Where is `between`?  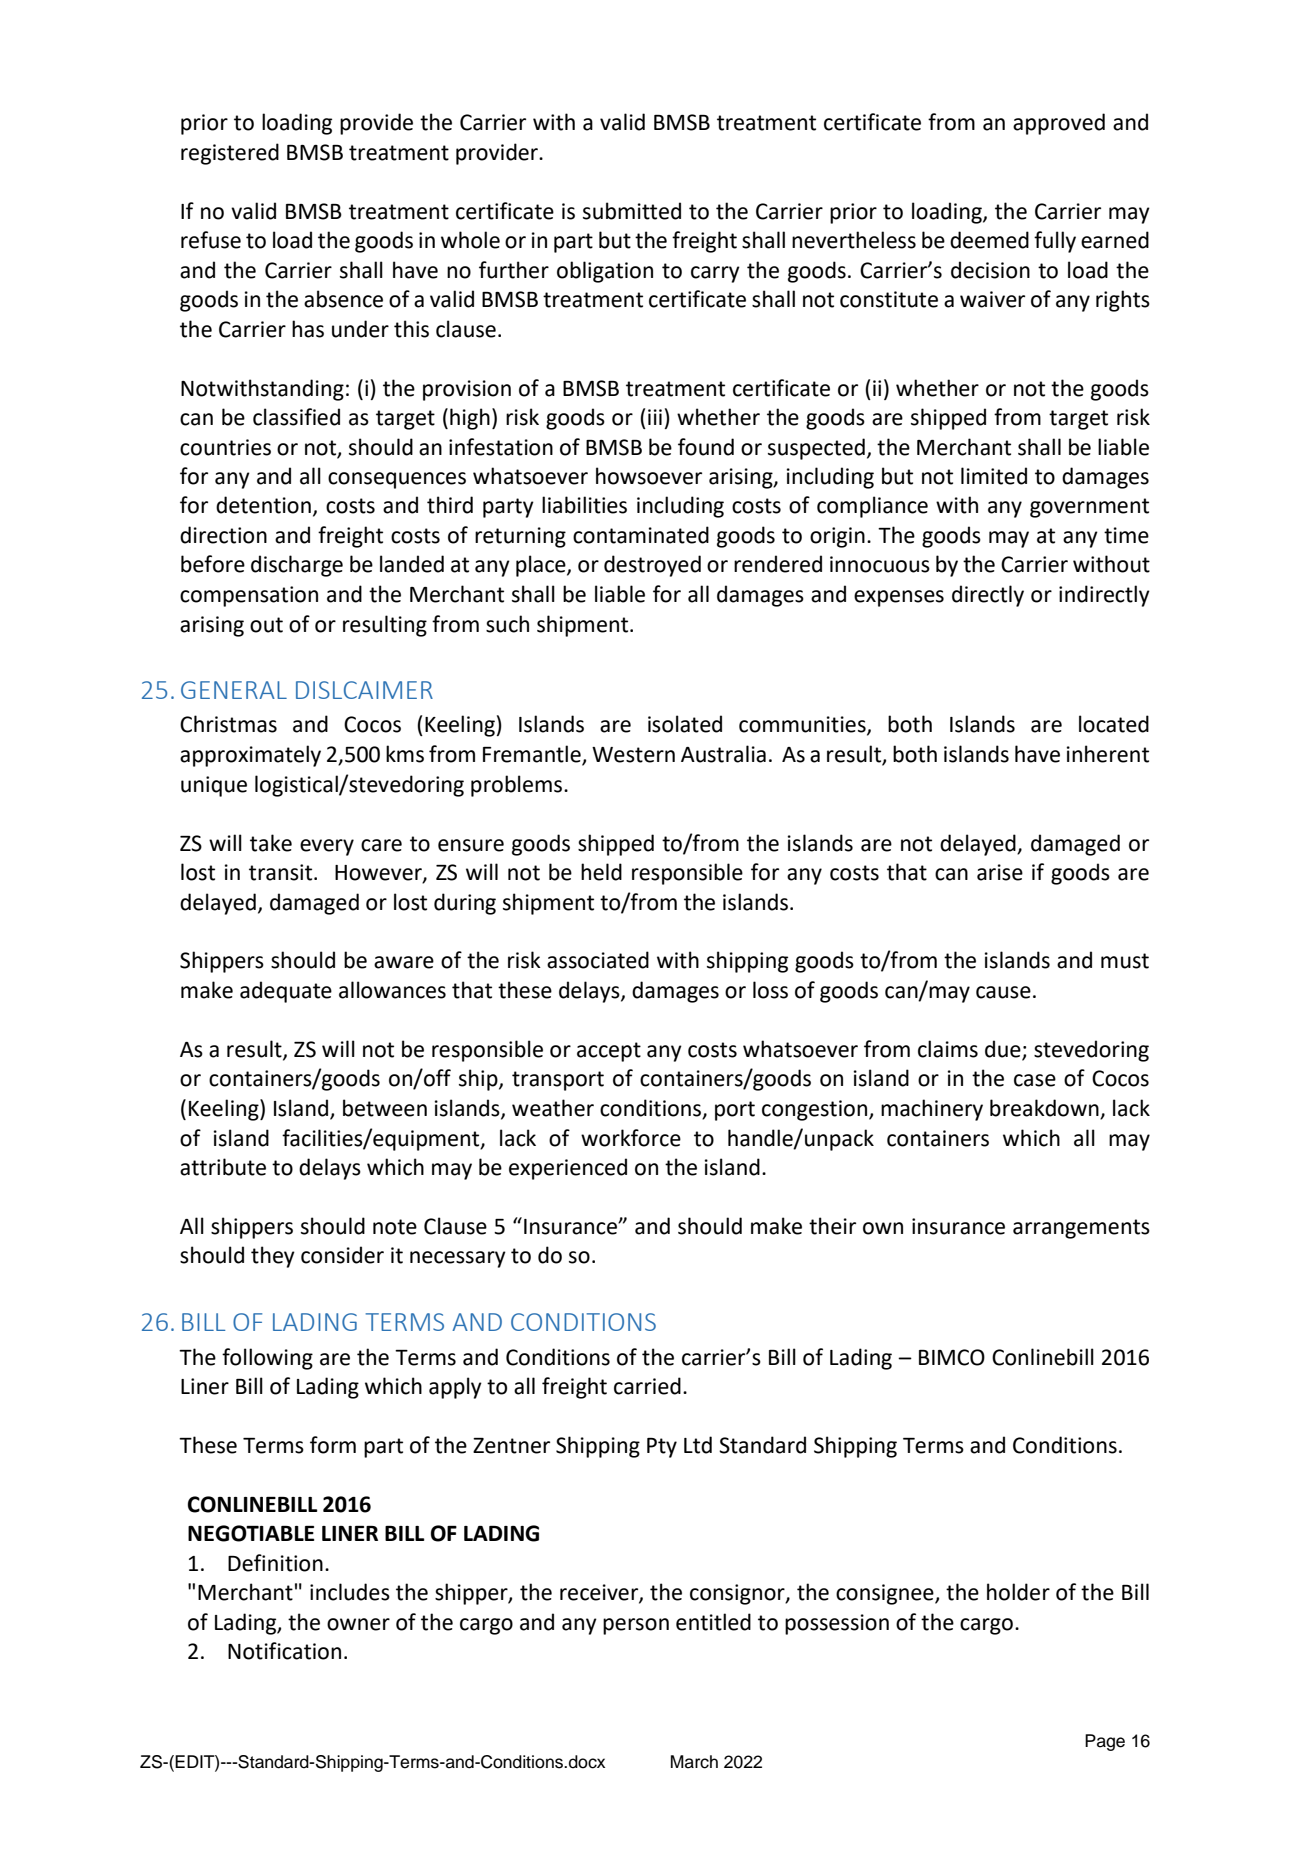
between is located at coordinates (385, 1108).
